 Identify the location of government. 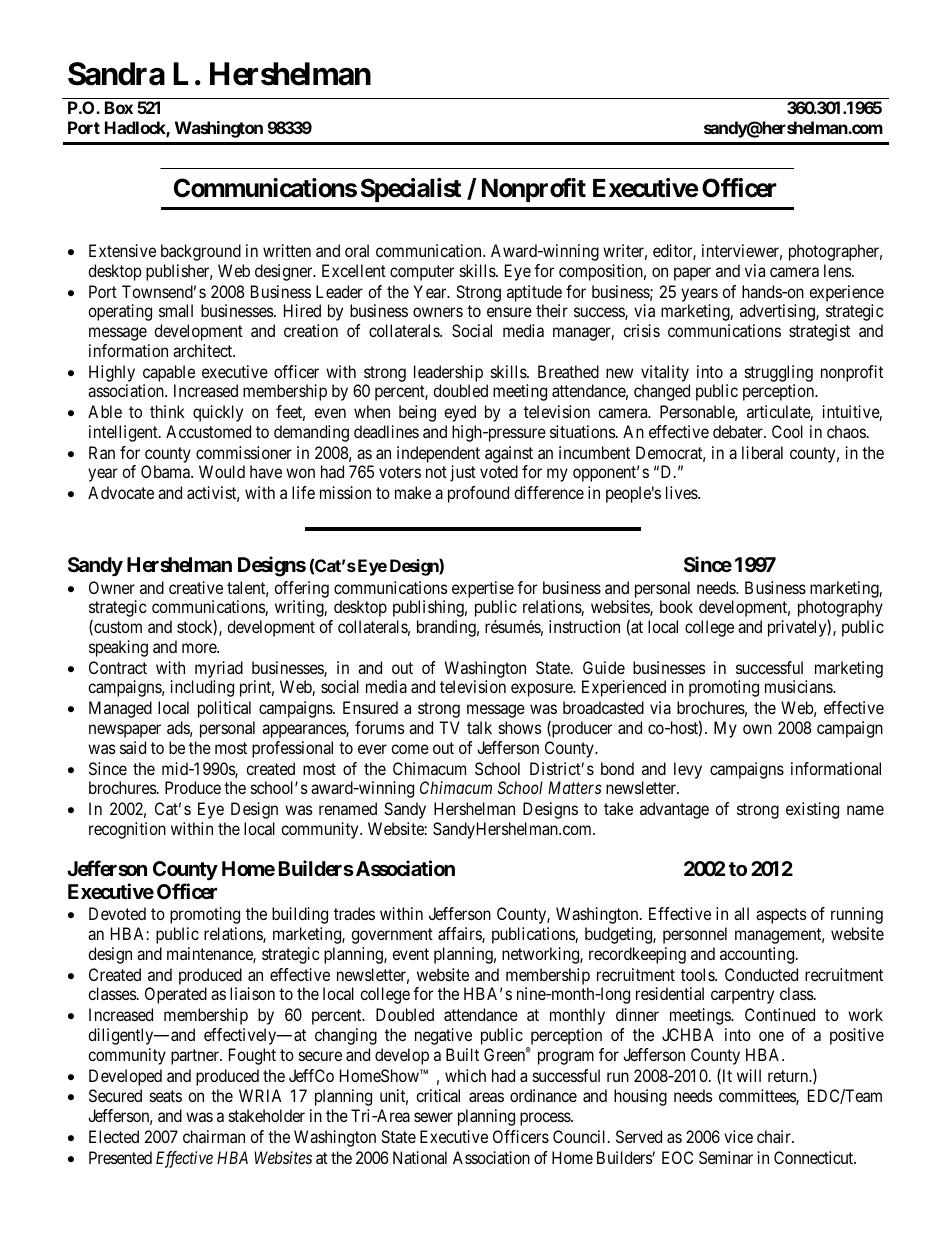
(392, 936).
